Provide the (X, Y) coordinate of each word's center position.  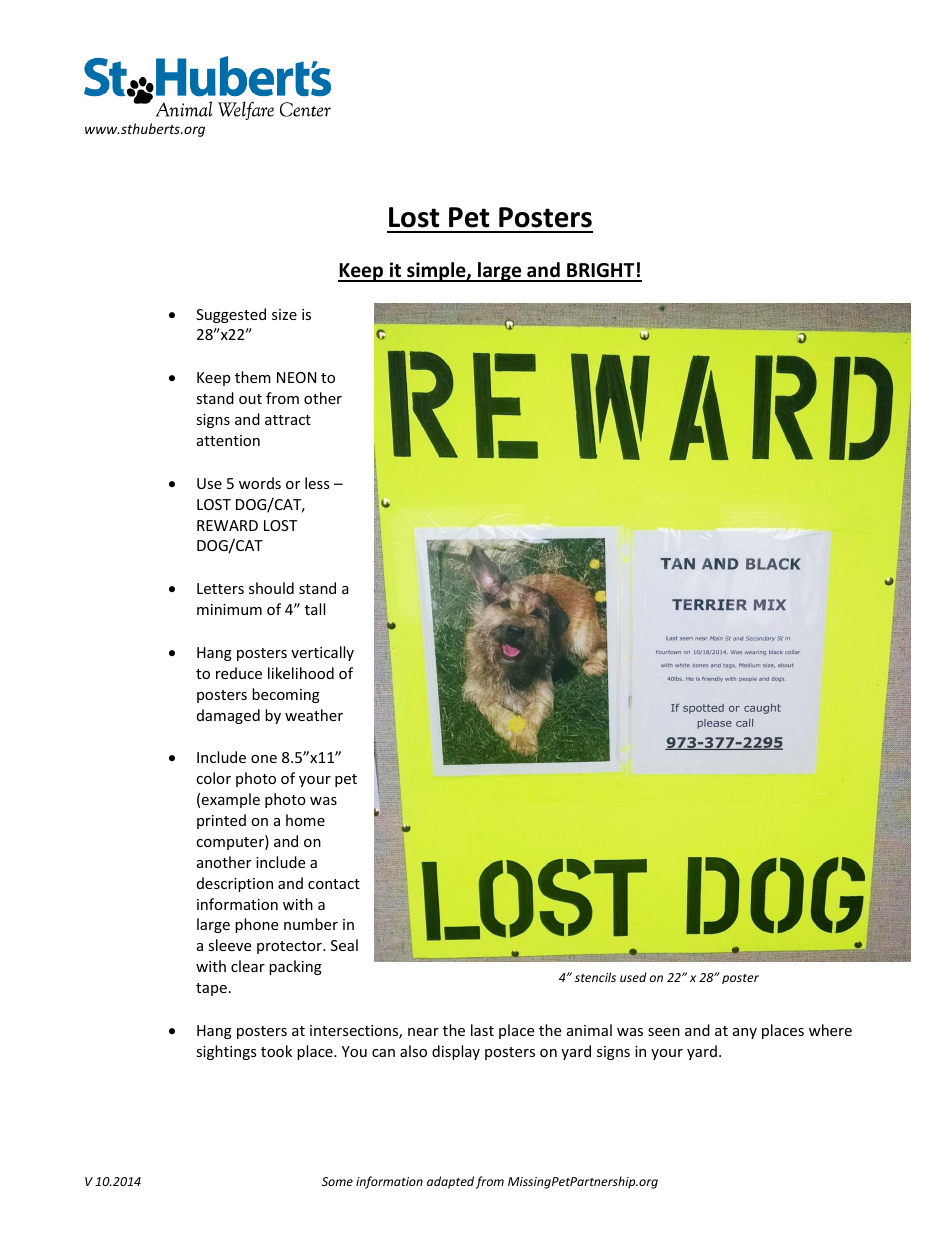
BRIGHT (601, 272)
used (633, 977)
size (284, 314)
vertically (322, 653)
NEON (296, 377)
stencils (595, 977)
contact (334, 884)
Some (337, 1181)
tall (315, 609)
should (271, 588)
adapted (450, 1182)
